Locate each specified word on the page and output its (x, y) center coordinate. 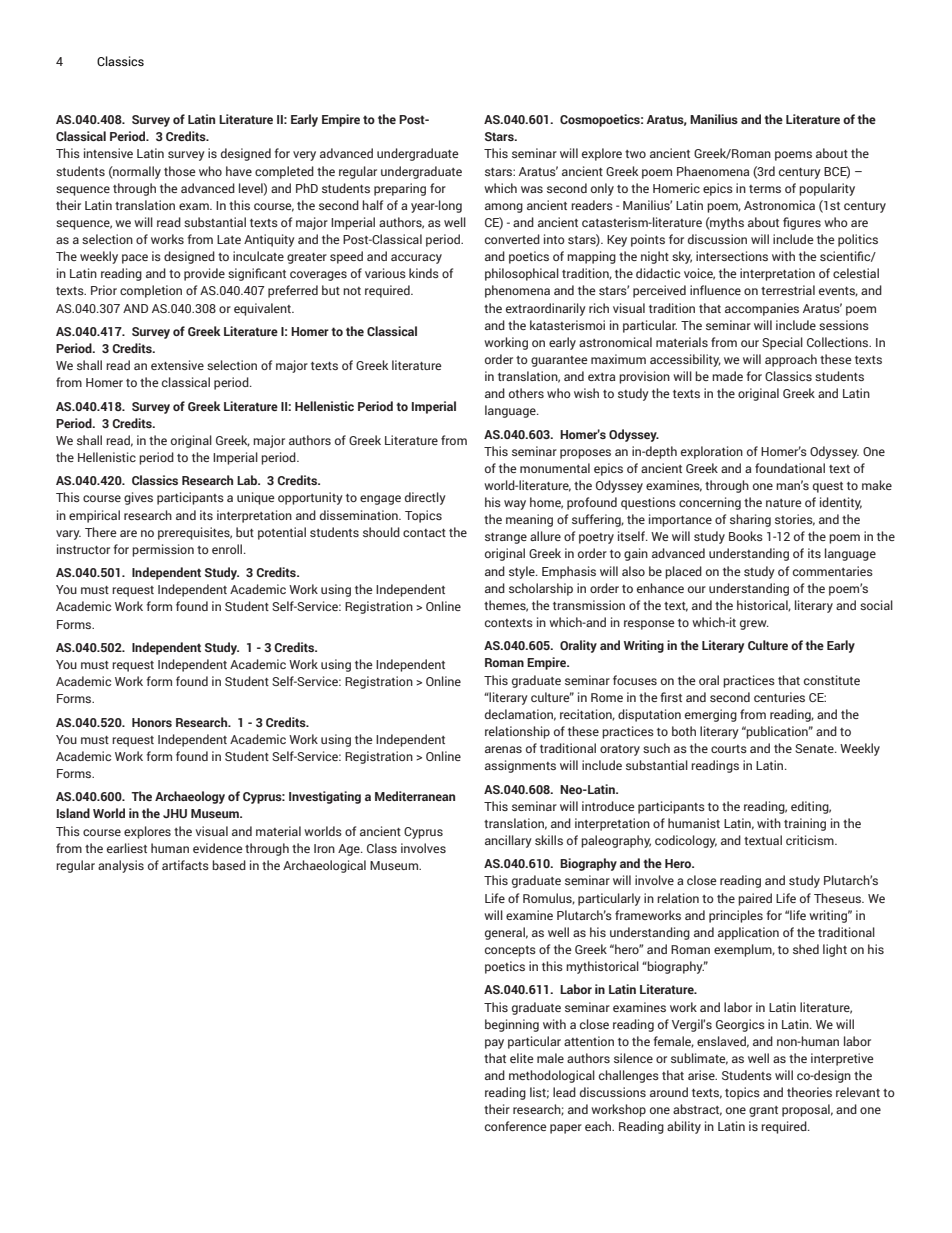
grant (763, 1111)
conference (516, 1126)
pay (494, 1044)
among (504, 208)
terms (765, 189)
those (180, 171)
